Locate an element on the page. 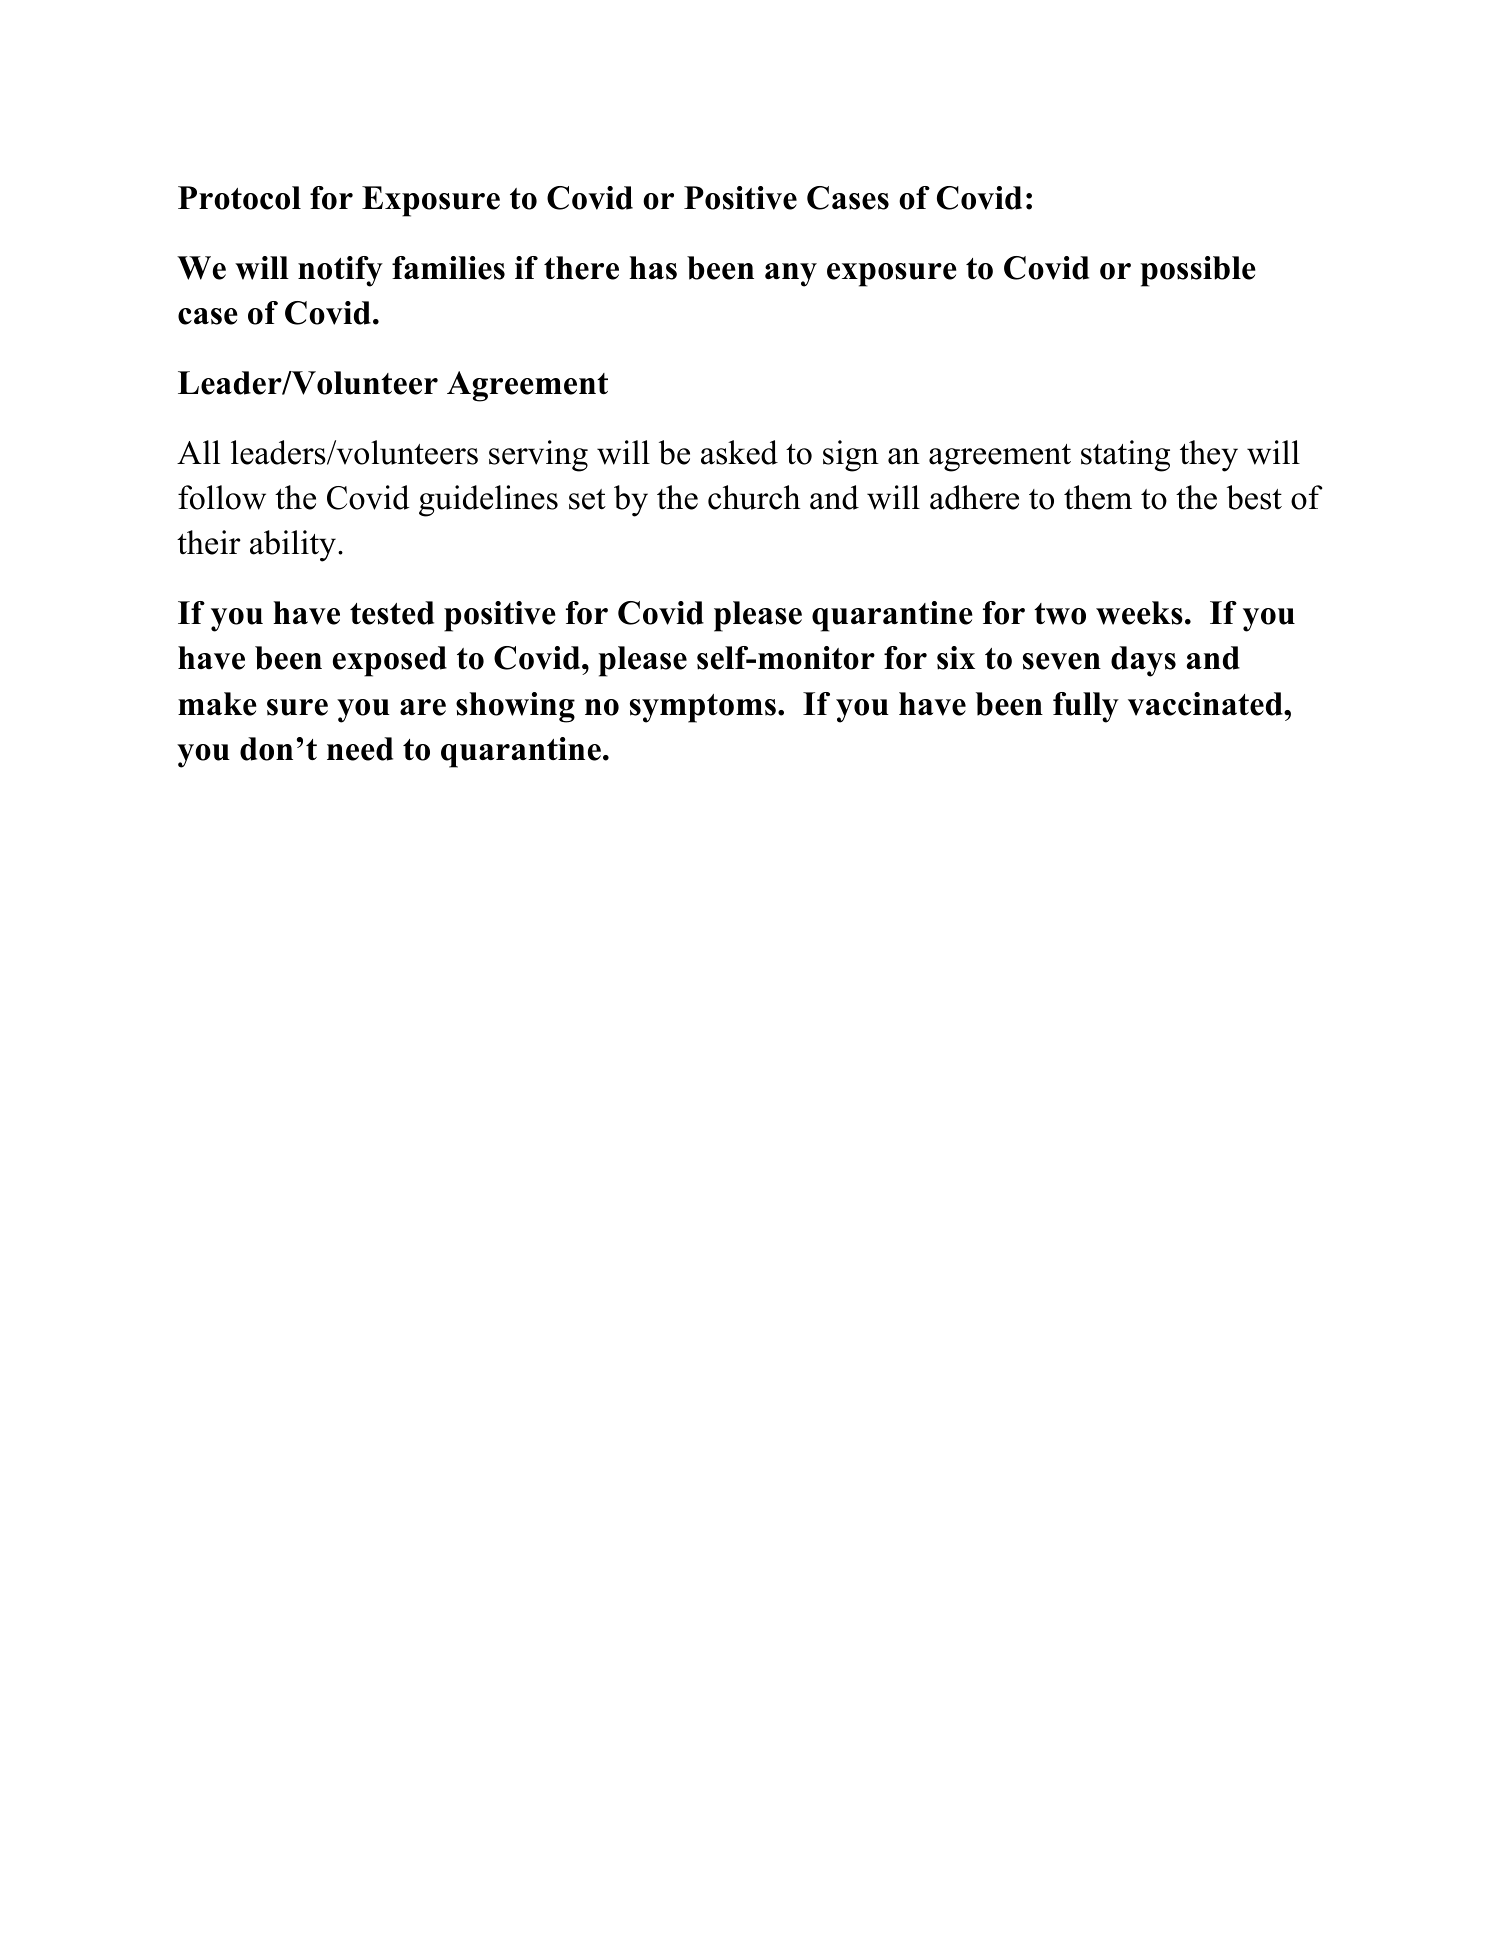  stating is located at coordinates (1125, 456).
